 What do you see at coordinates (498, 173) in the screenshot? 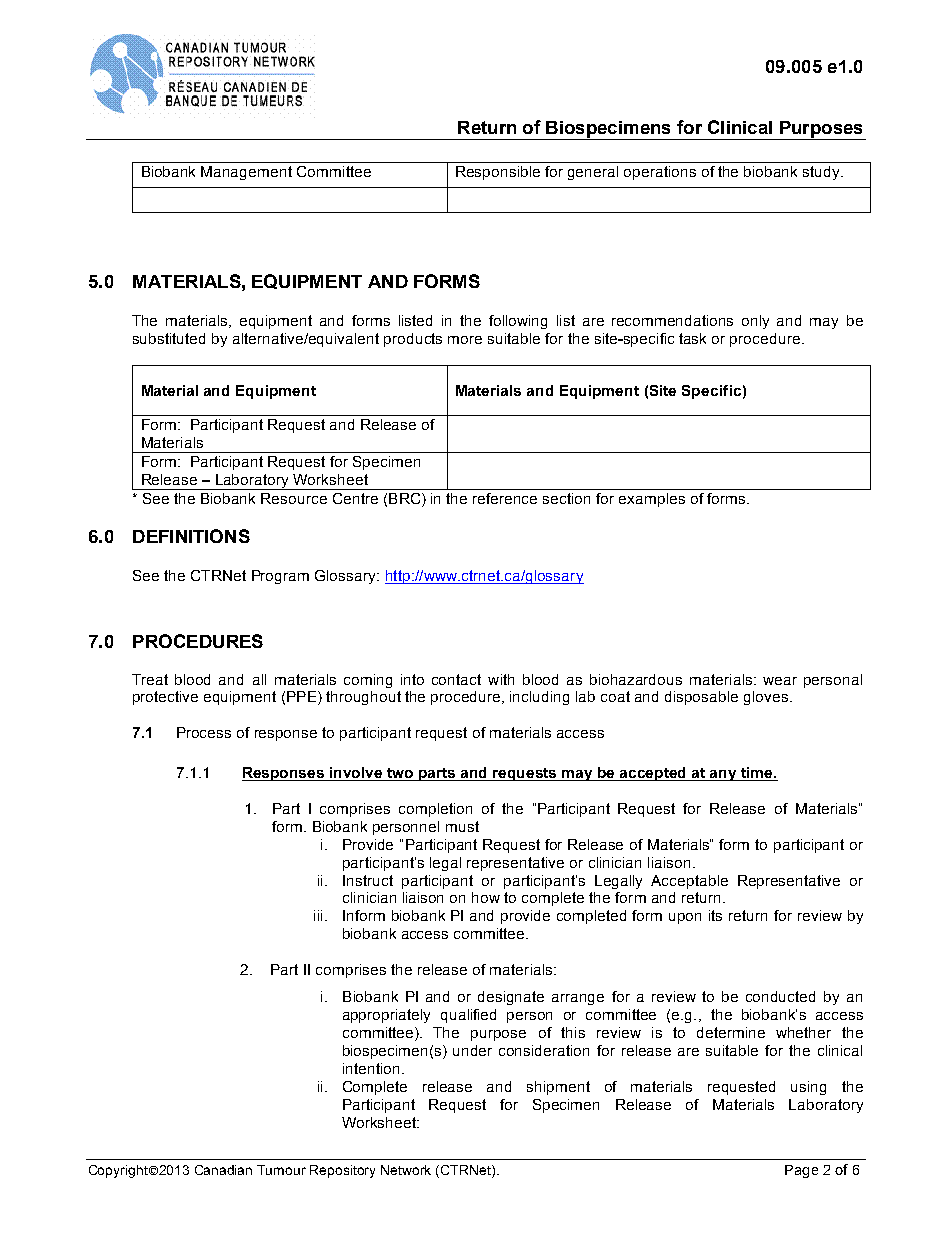
I see `Responsible` at bounding box center [498, 173].
